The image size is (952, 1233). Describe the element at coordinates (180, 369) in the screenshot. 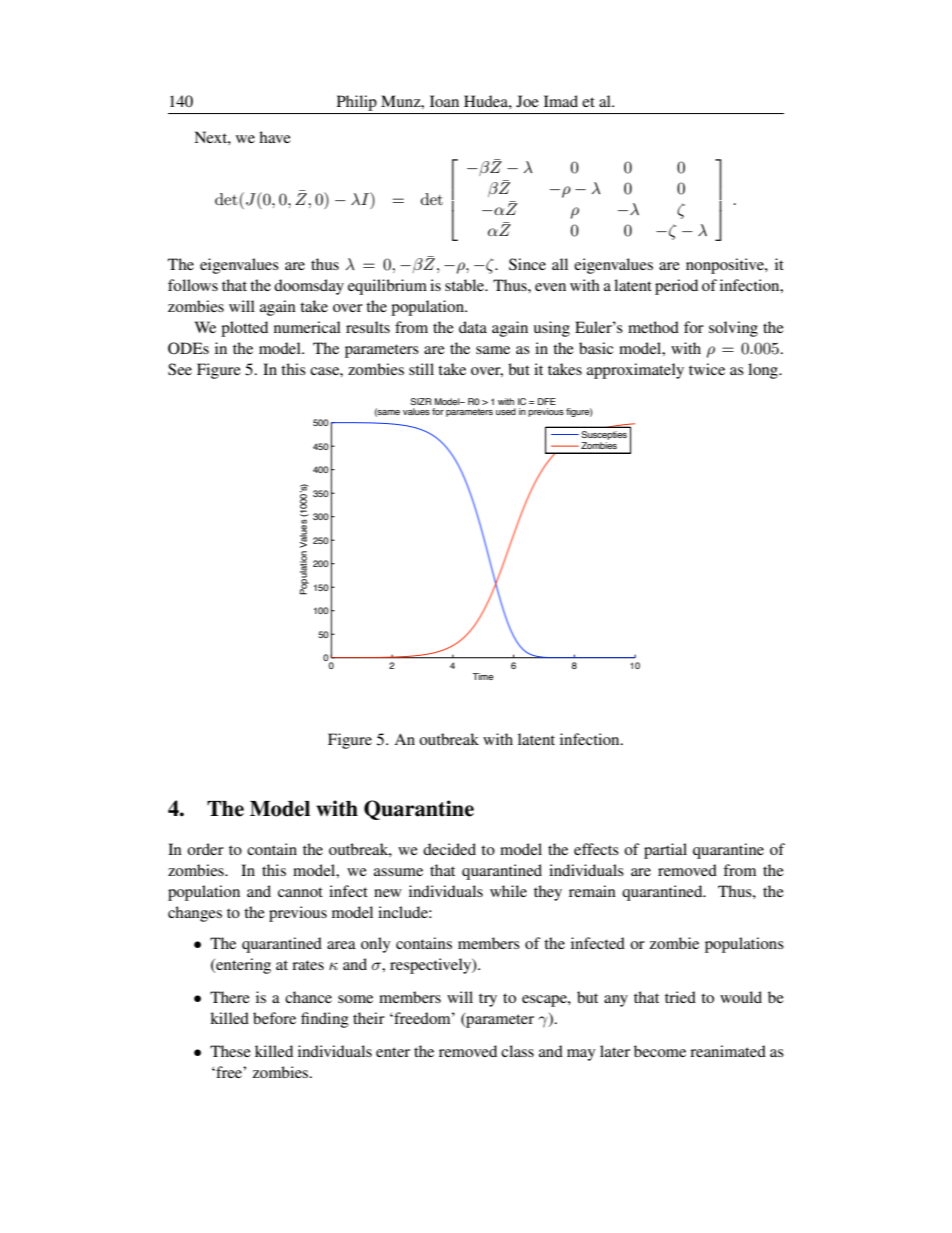

I see `See` at that location.
